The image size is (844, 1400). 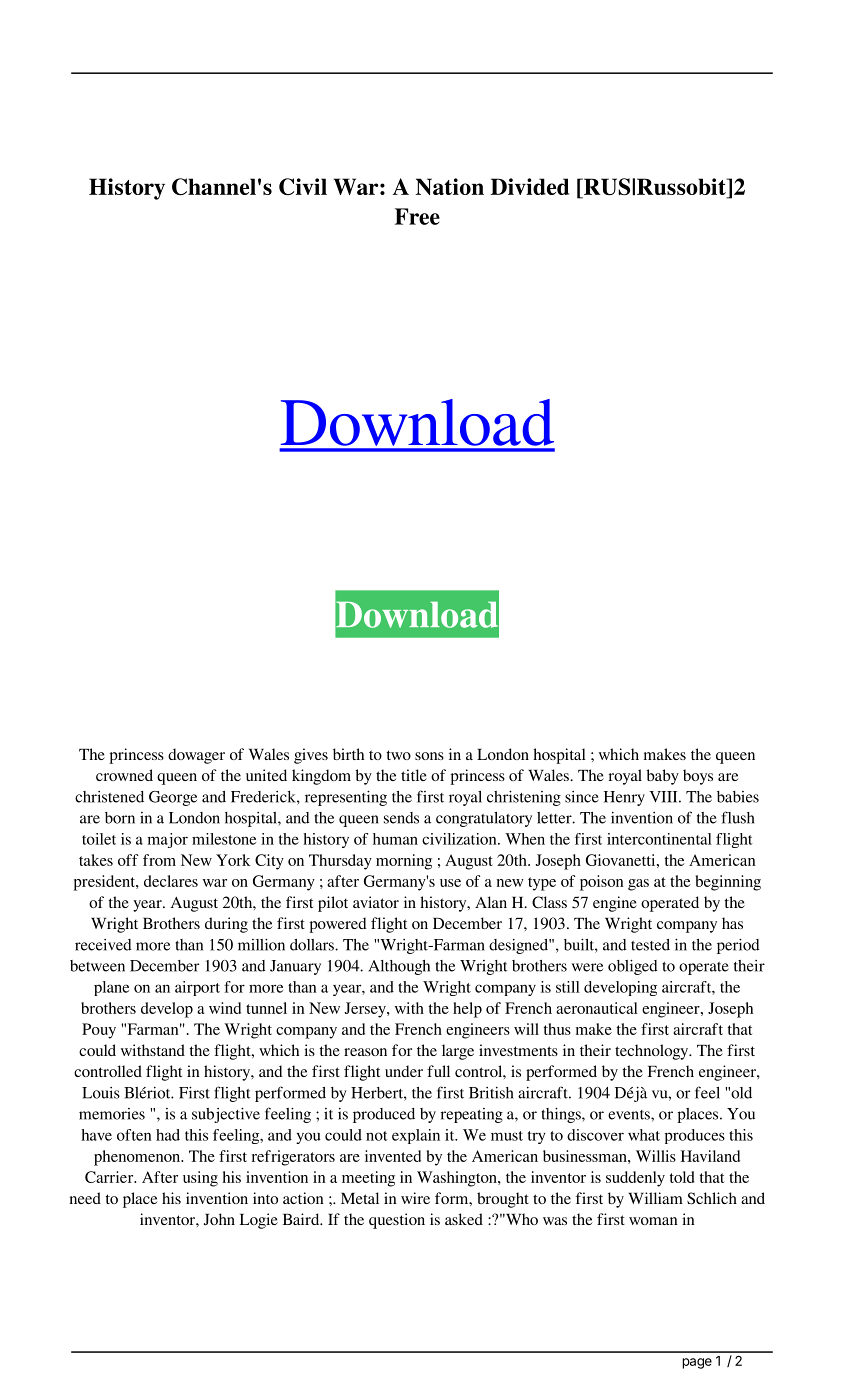 What do you see at coordinates (697, 1363) in the screenshot?
I see `page` at bounding box center [697, 1363].
